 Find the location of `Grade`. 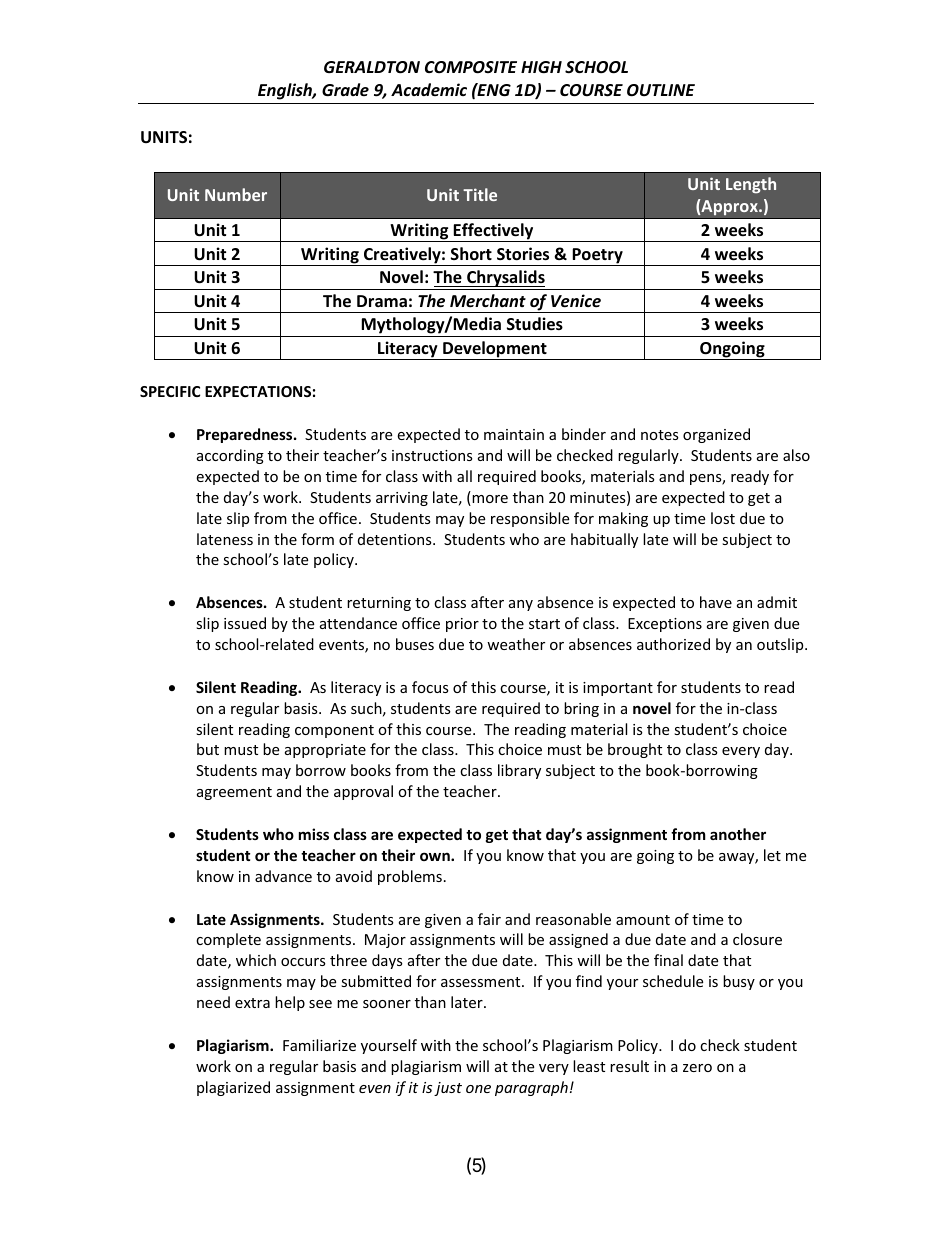

Grade is located at coordinates (345, 89).
